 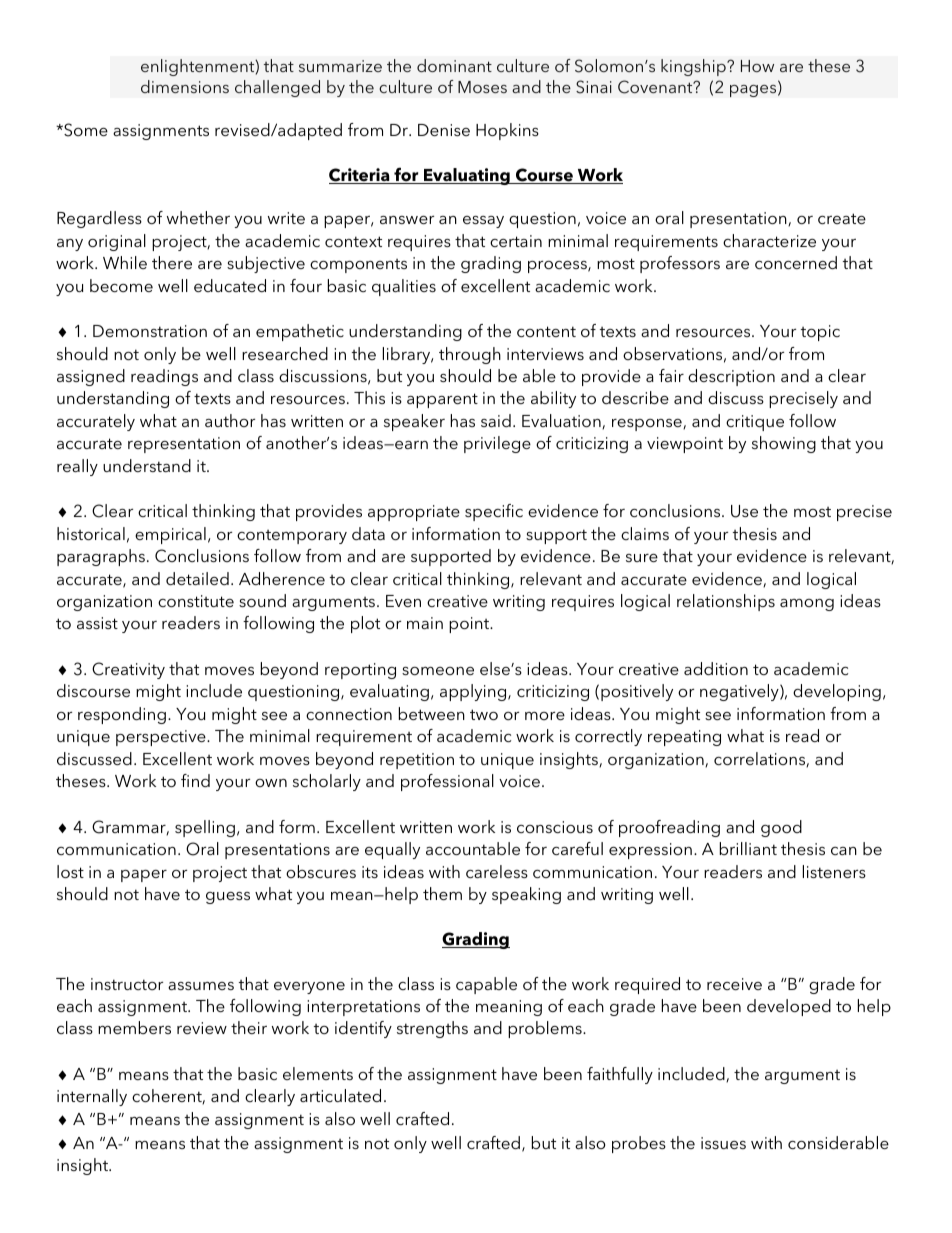 I want to click on careless, so click(x=497, y=871).
